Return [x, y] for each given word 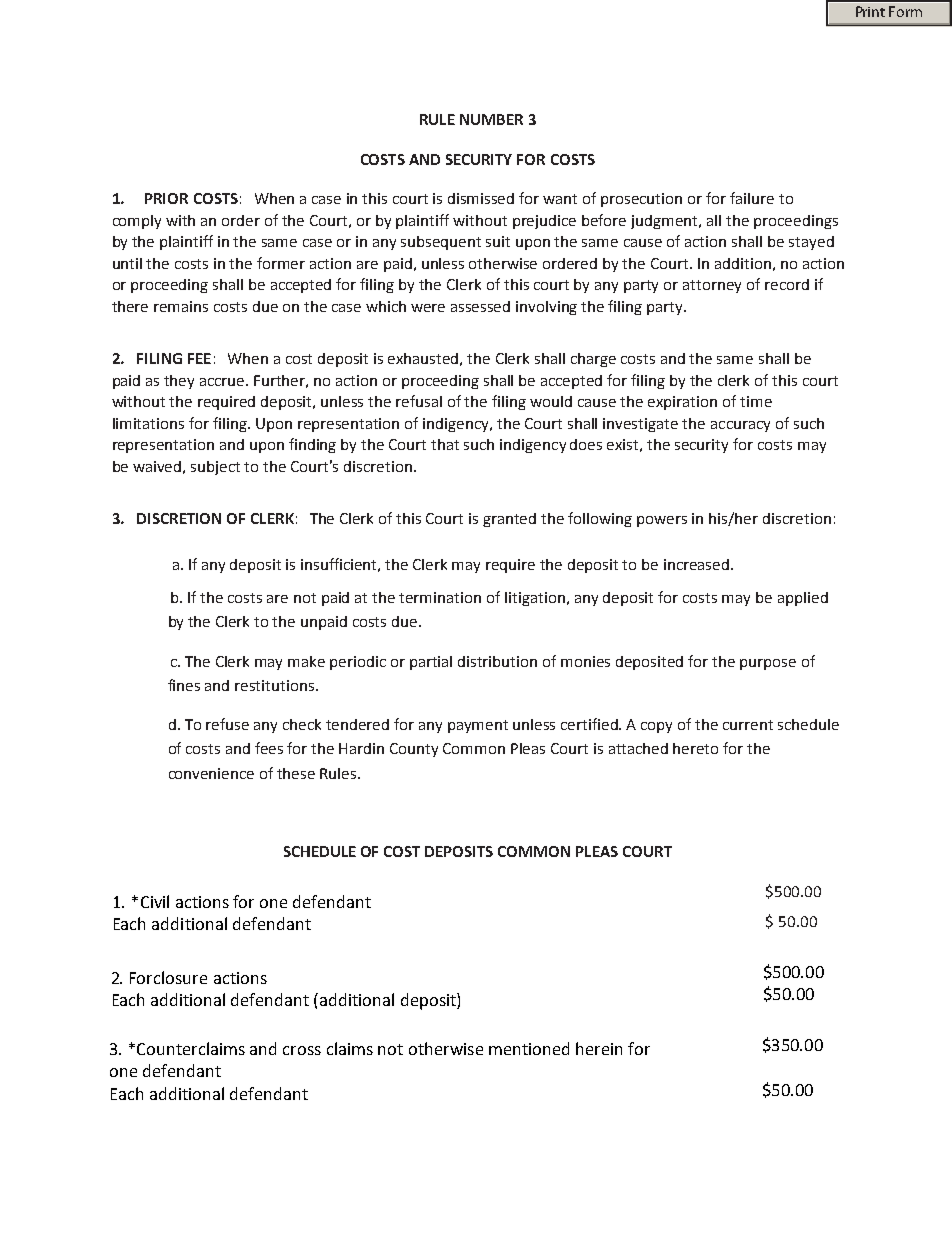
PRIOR [166, 198]
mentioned [529, 1048]
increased [698, 564]
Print [870, 11]
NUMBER [491, 119]
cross [302, 1050]
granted [509, 520]
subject [215, 468]
